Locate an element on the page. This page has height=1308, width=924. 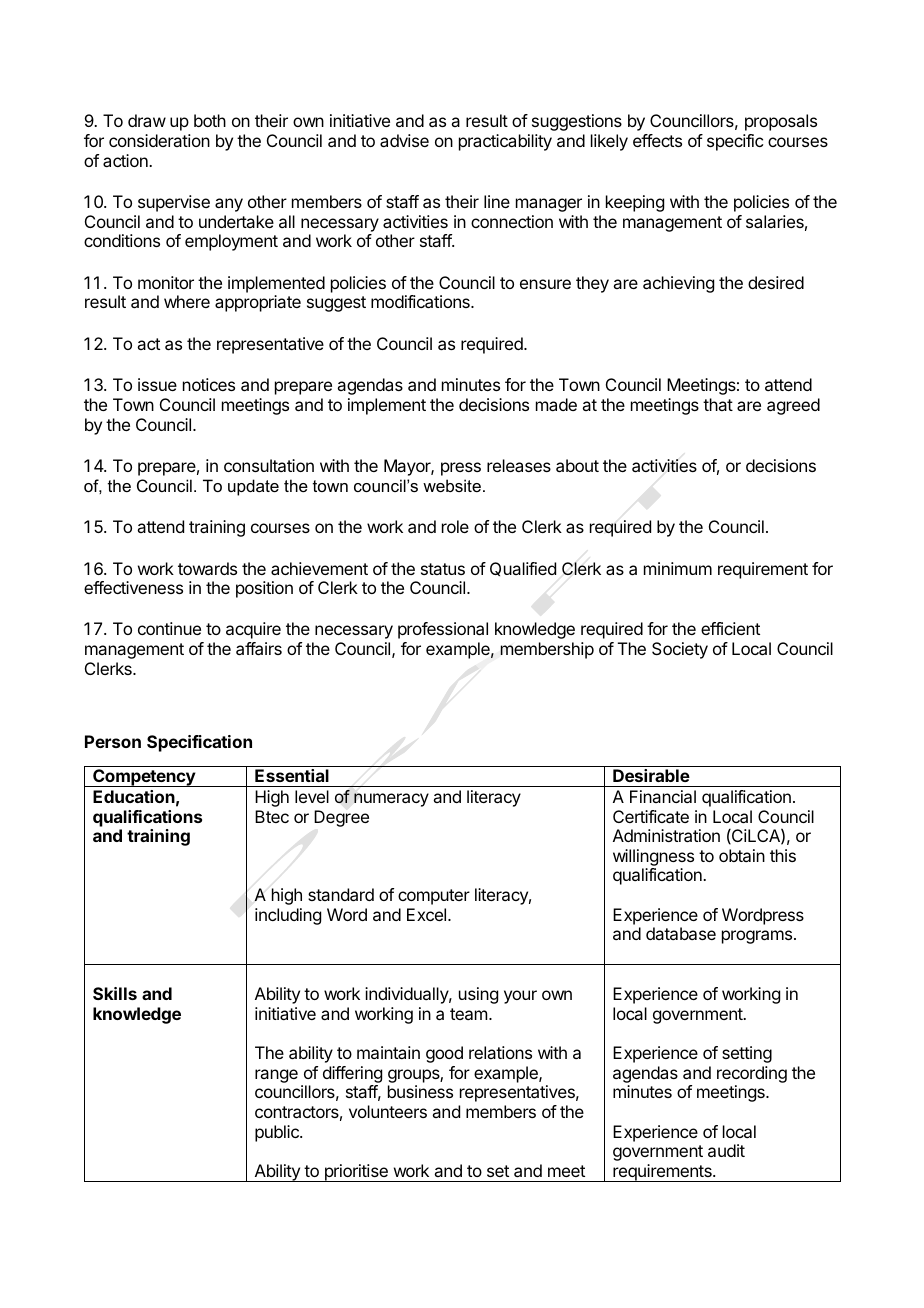
consideration is located at coordinates (159, 140).
